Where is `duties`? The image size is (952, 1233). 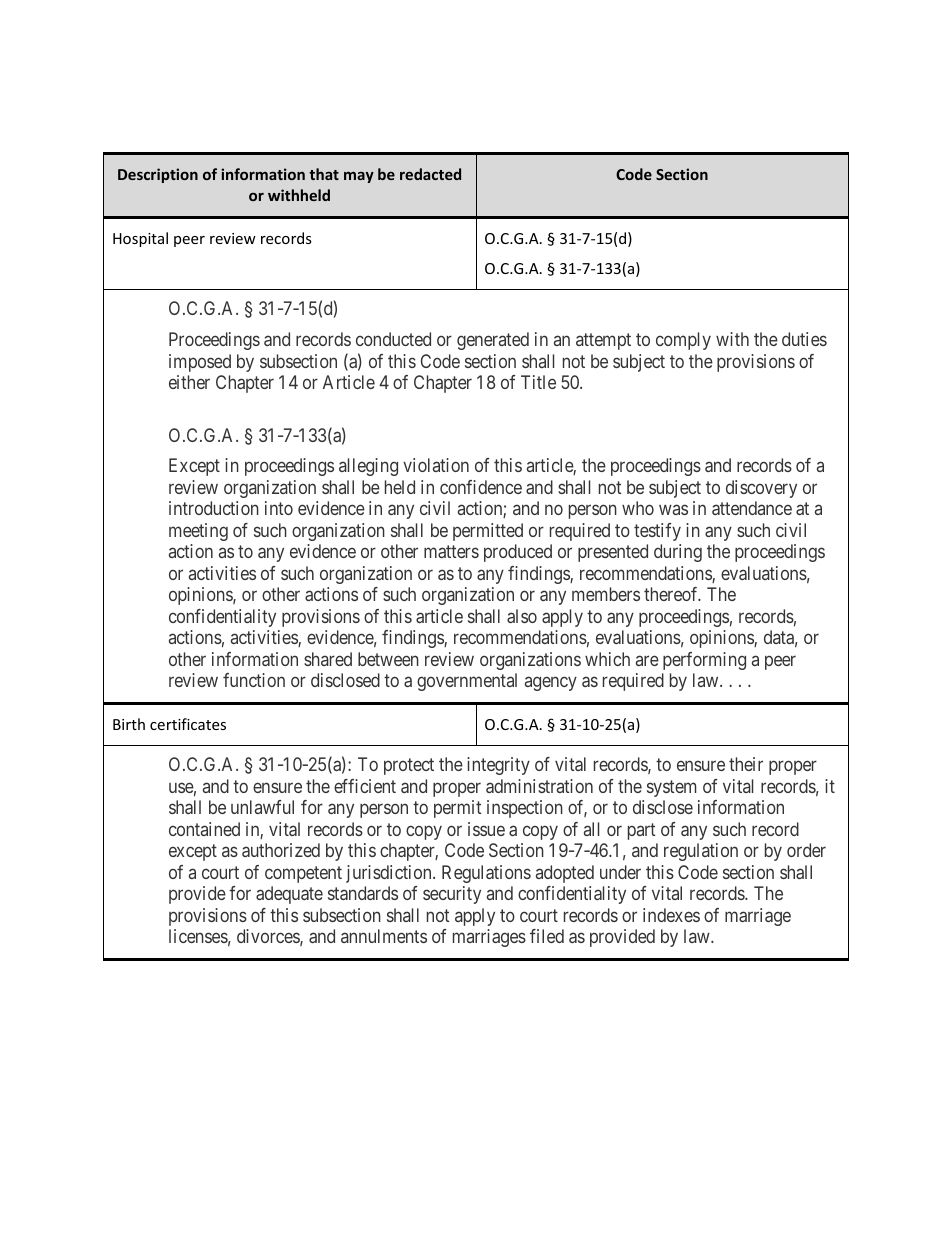 duties is located at coordinates (804, 339).
